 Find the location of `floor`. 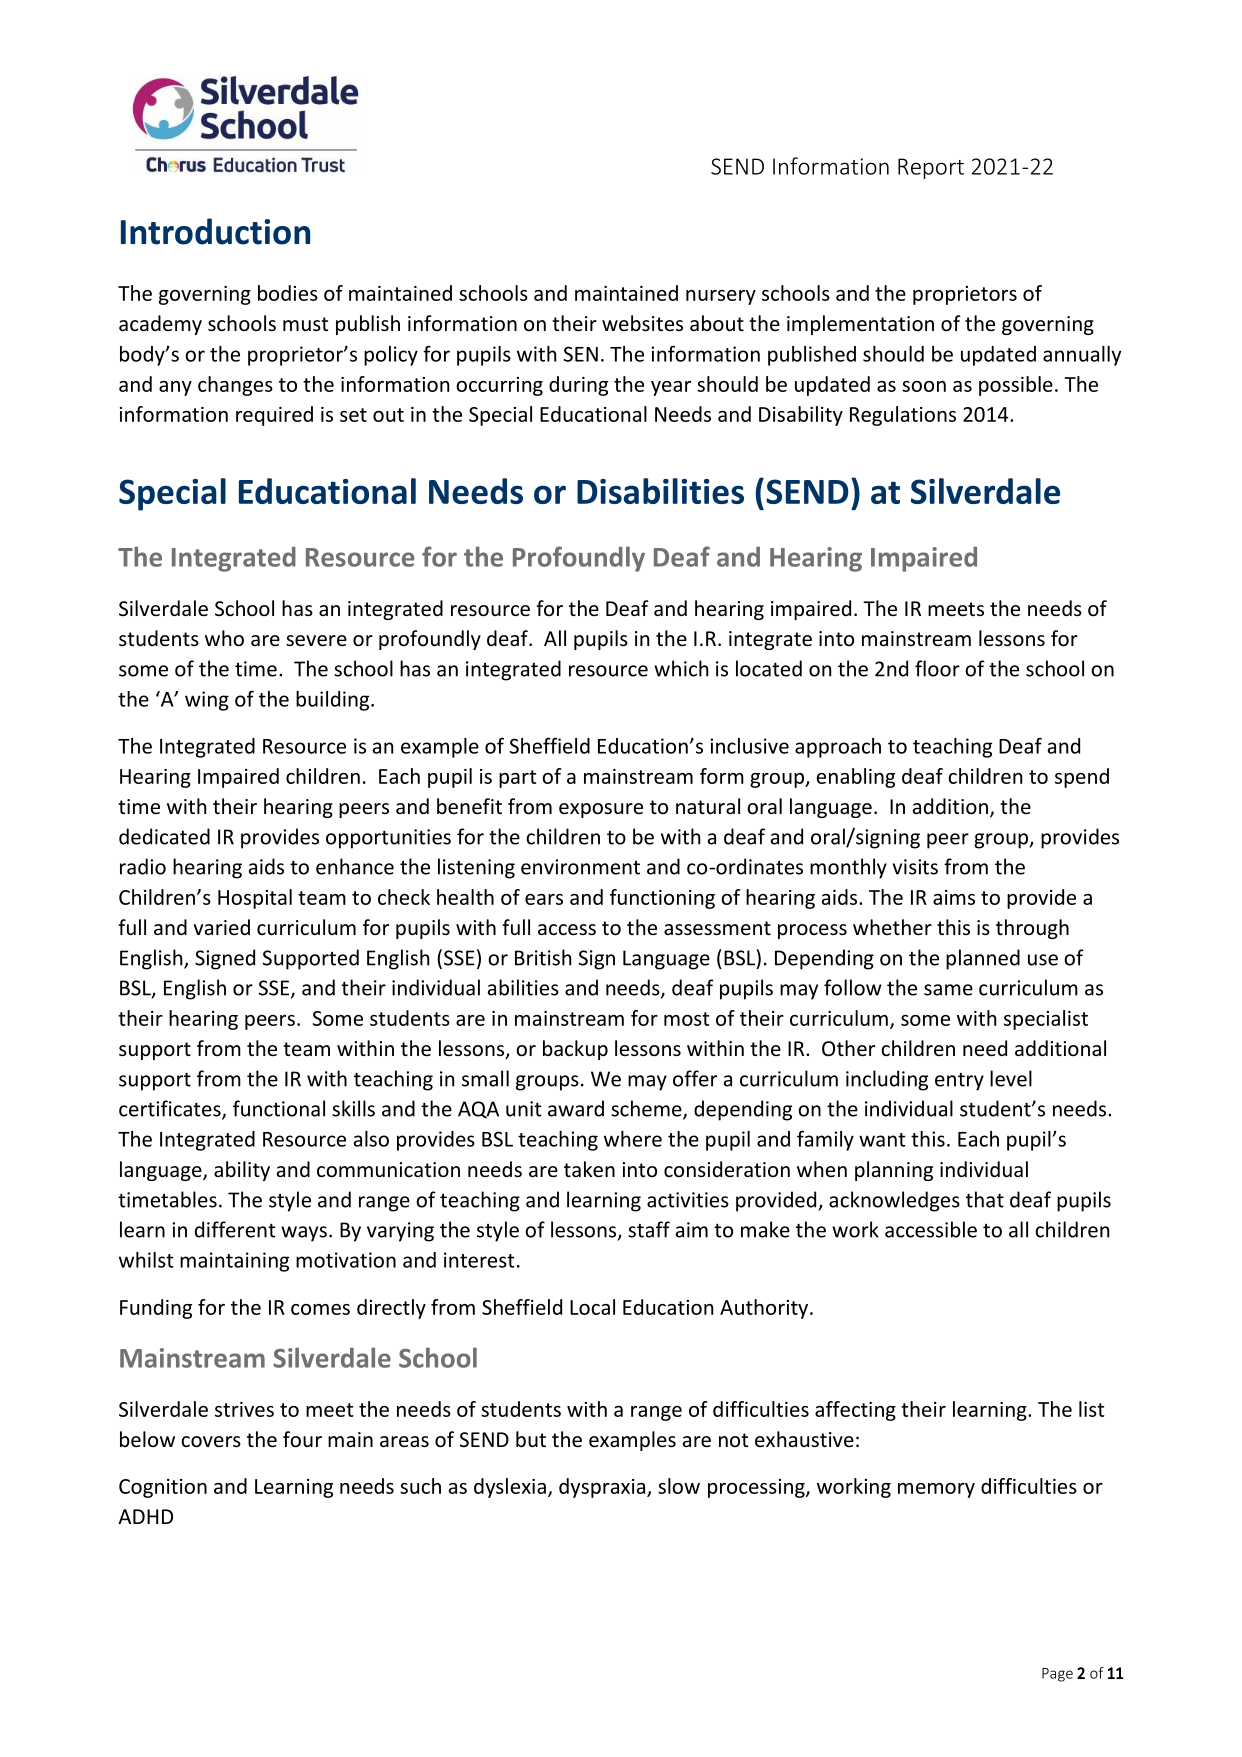

floor is located at coordinates (937, 668).
